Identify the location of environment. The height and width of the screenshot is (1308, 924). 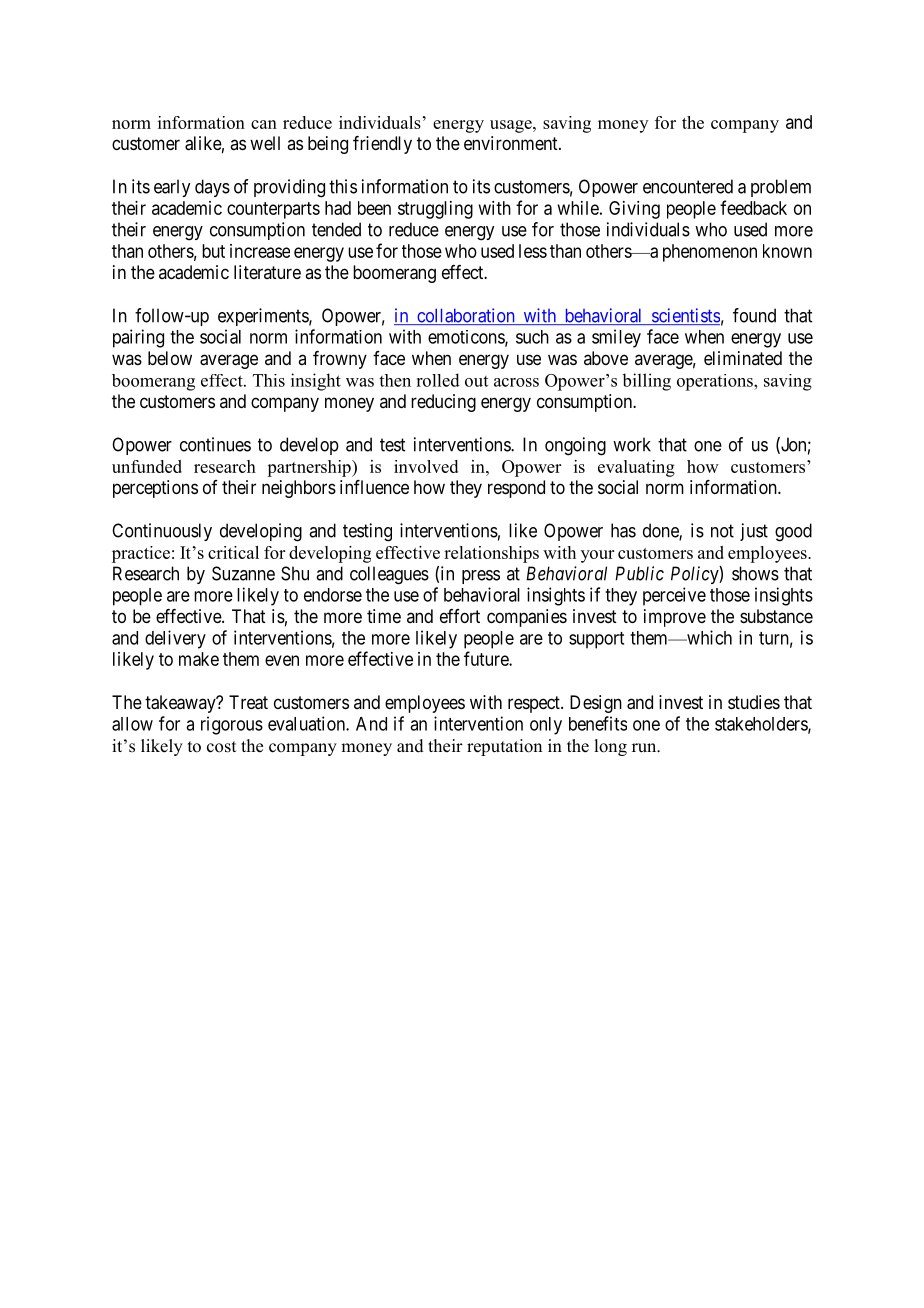
(512, 143).
